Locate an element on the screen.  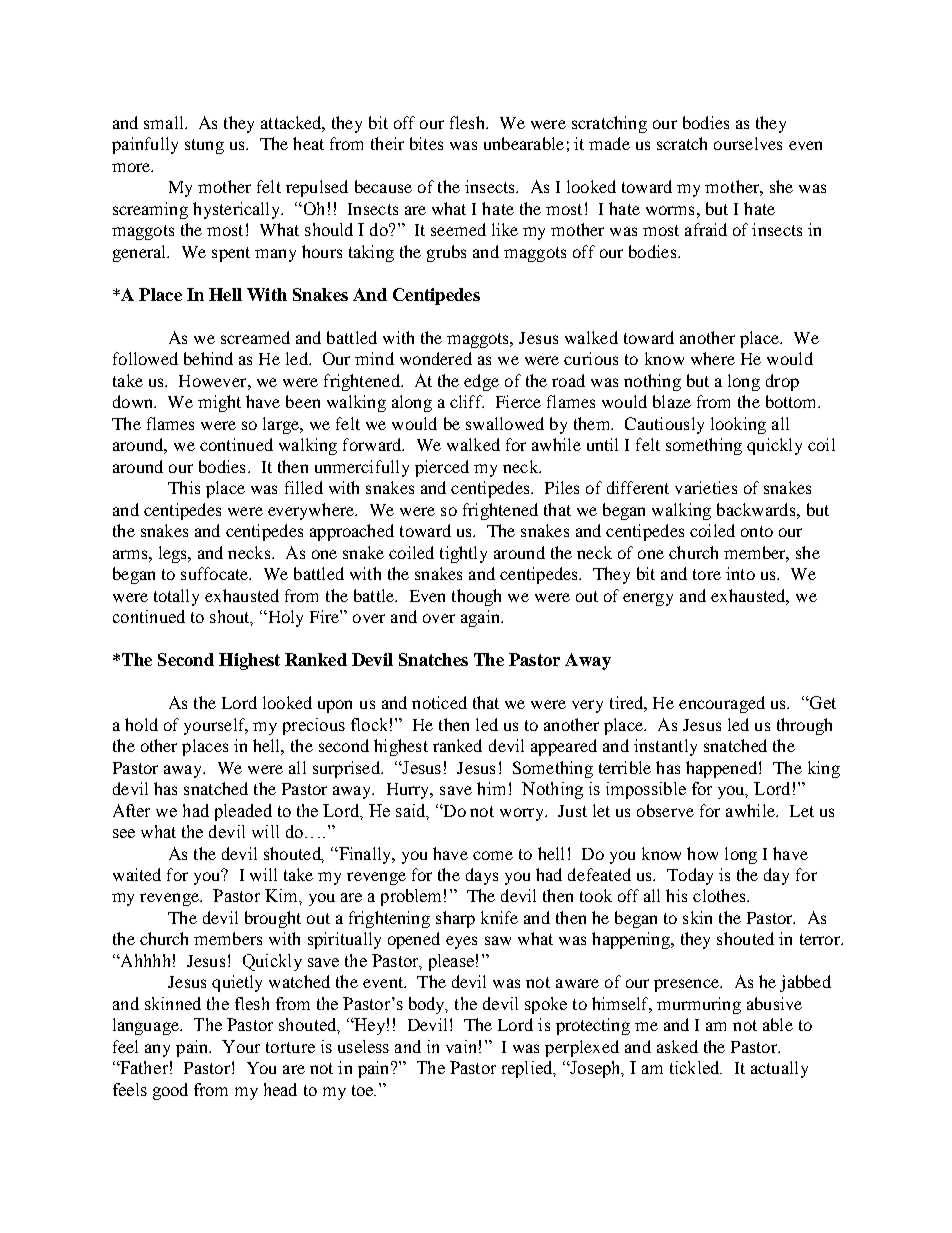
stung is located at coordinates (204, 146).
